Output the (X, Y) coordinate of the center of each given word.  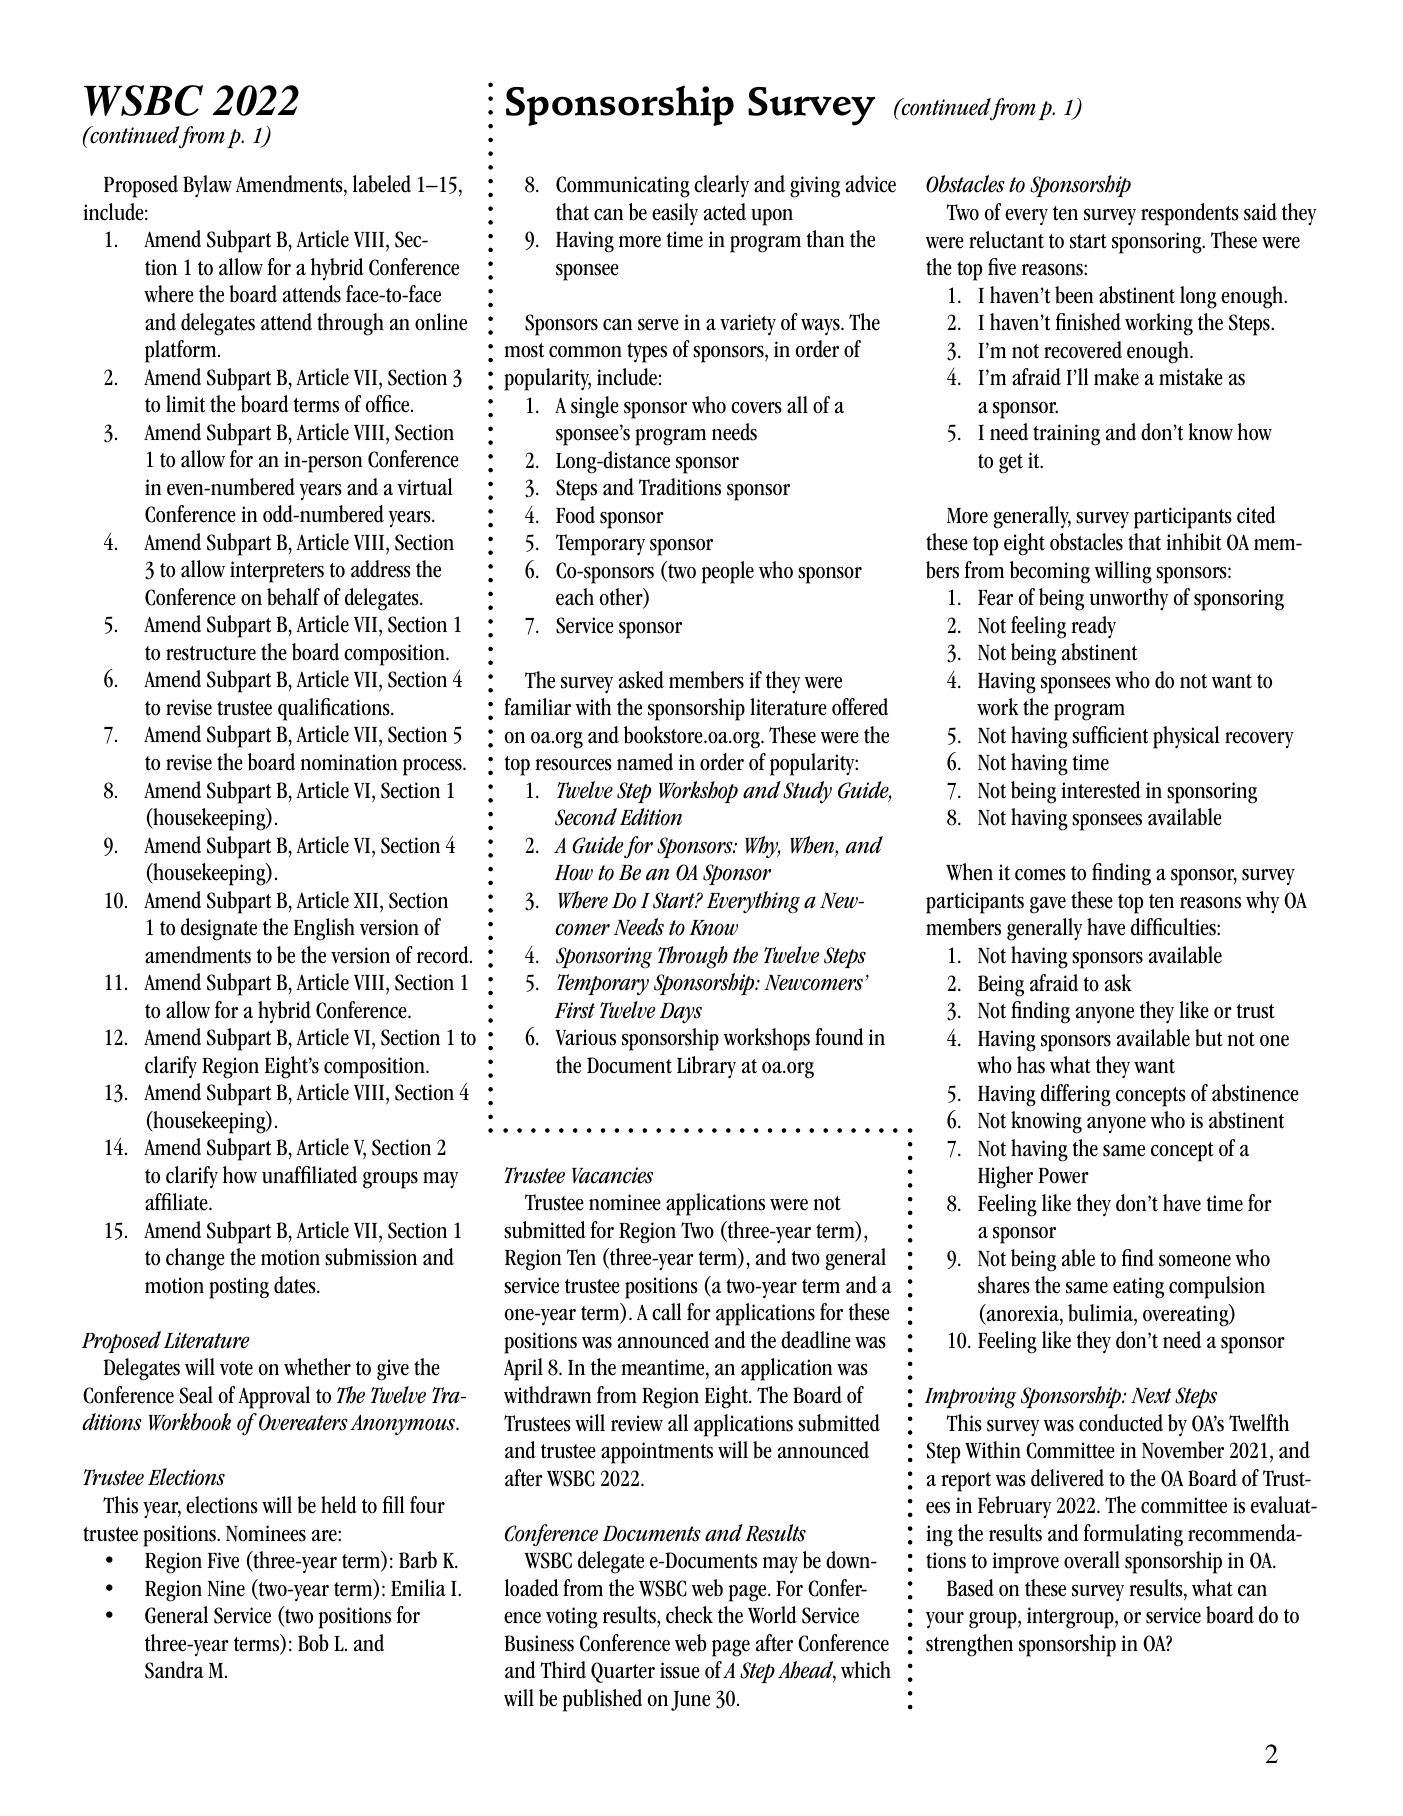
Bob (313, 1643)
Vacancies (612, 1175)
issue (680, 1670)
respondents (1190, 214)
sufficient (1110, 735)
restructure (211, 653)
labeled (382, 184)
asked (641, 680)
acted (725, 212)
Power (1064, 1176)
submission (371, 1257)
